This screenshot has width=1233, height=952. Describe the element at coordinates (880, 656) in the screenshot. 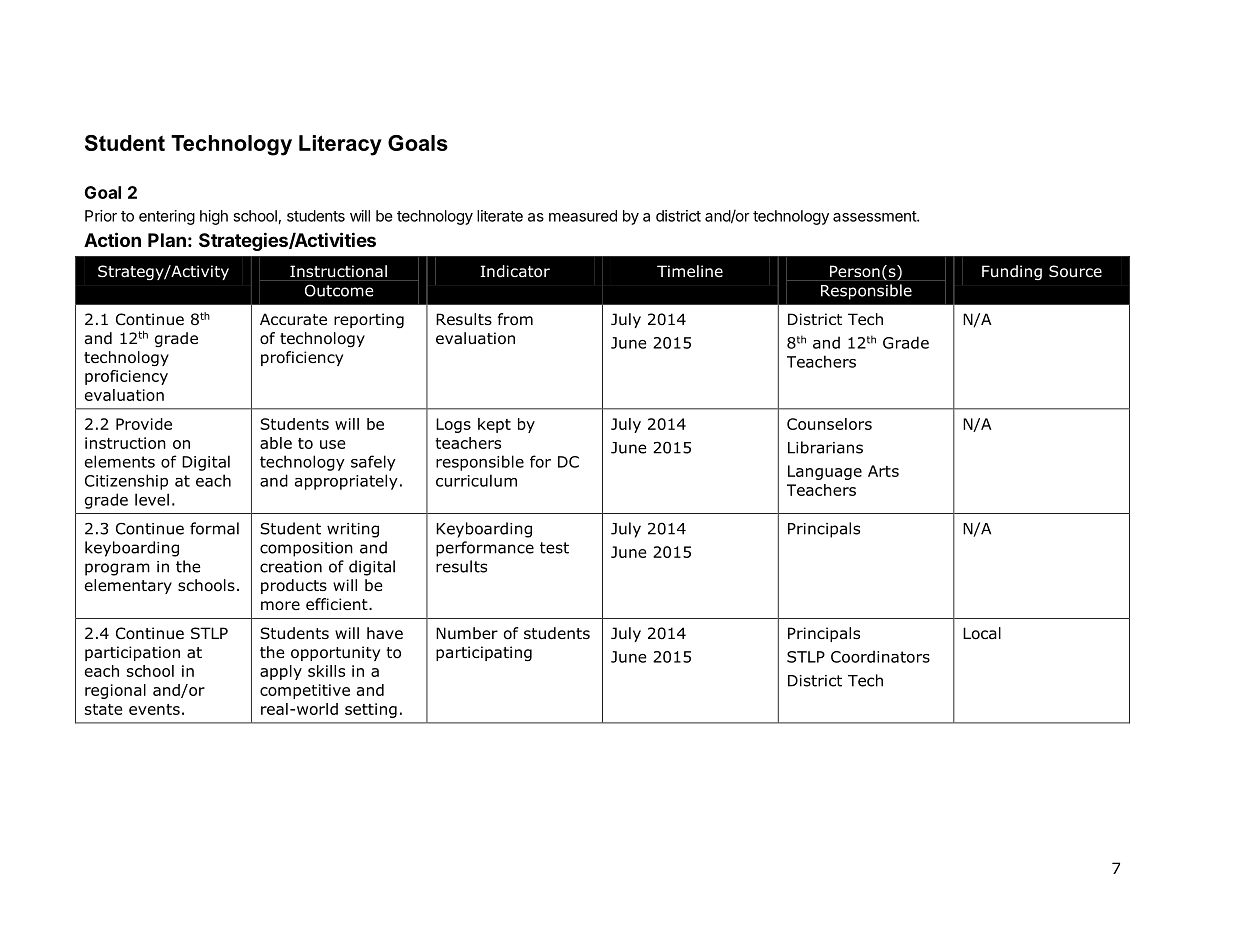

I see `Coordinators` at that location.
